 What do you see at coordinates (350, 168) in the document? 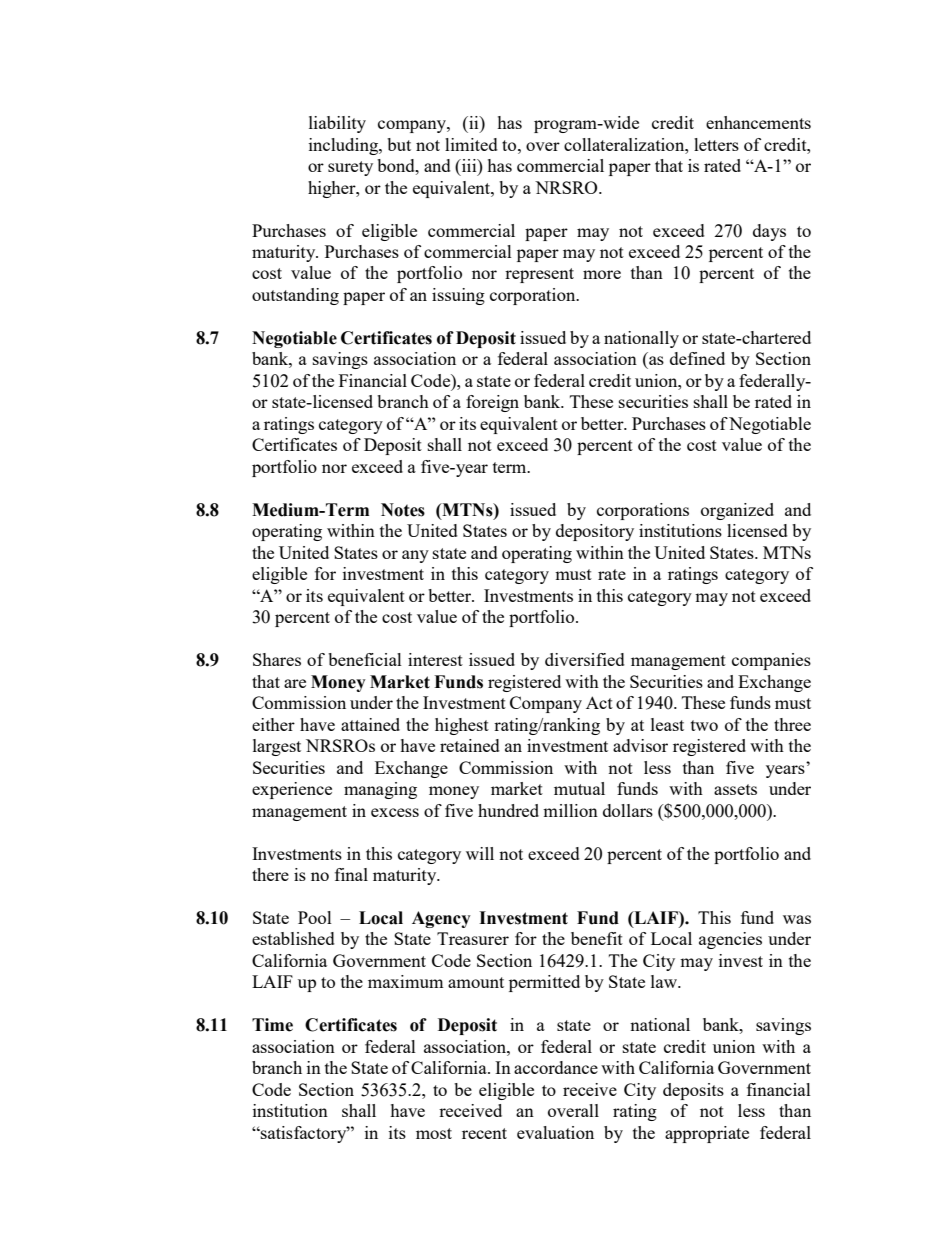
I see `surety` at bounding box center [350, 168].
